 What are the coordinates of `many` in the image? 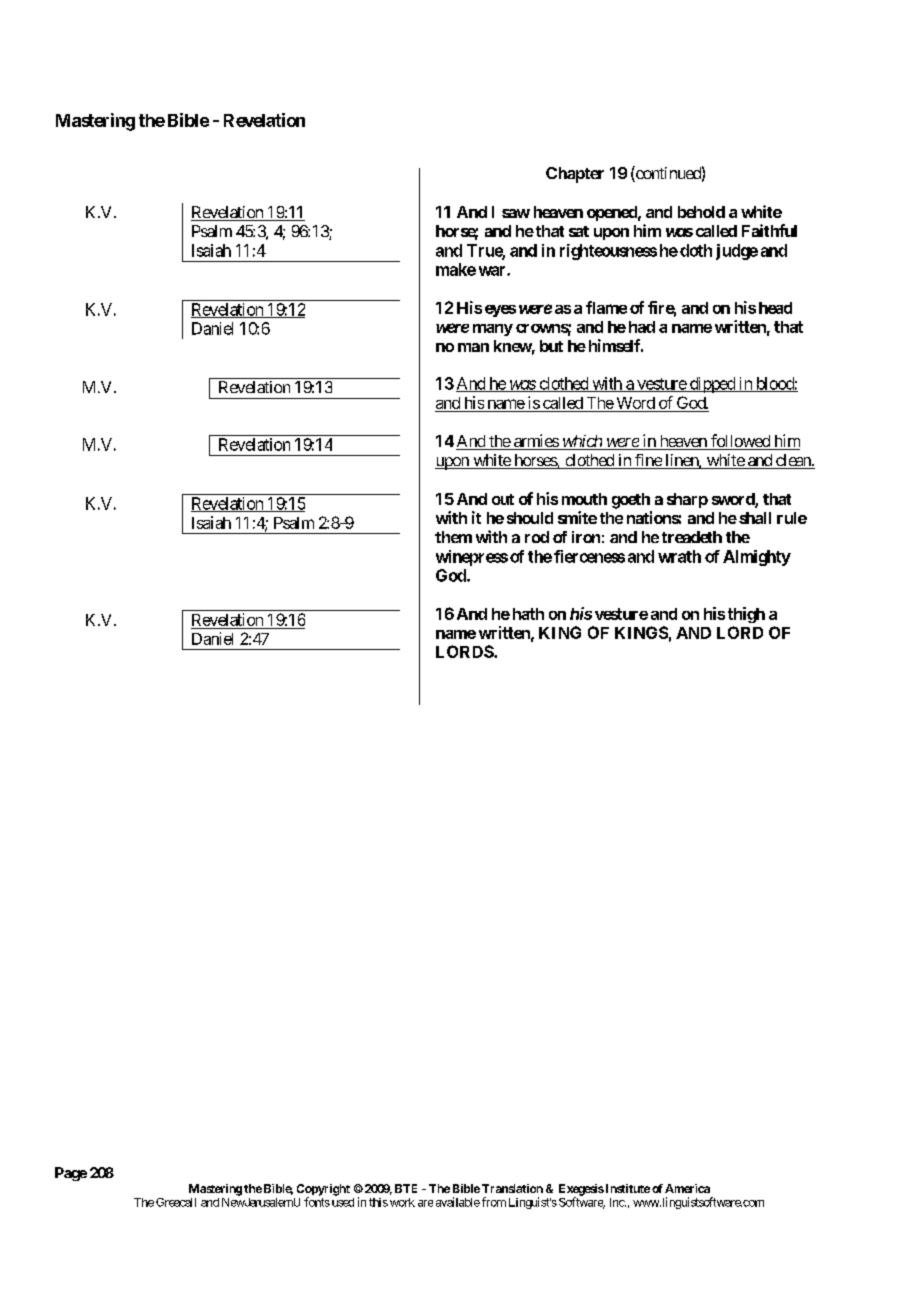 It's located at (493, 330).
